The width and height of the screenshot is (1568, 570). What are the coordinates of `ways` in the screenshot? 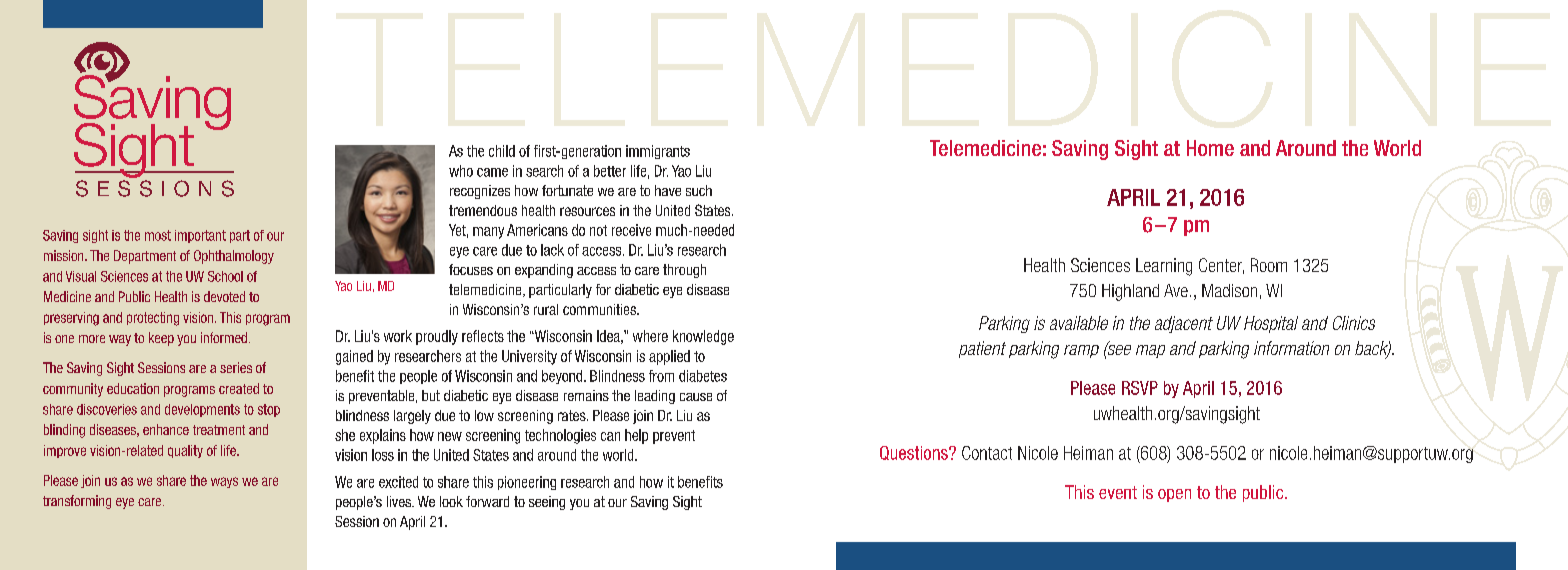 It's located at (224, 482).
